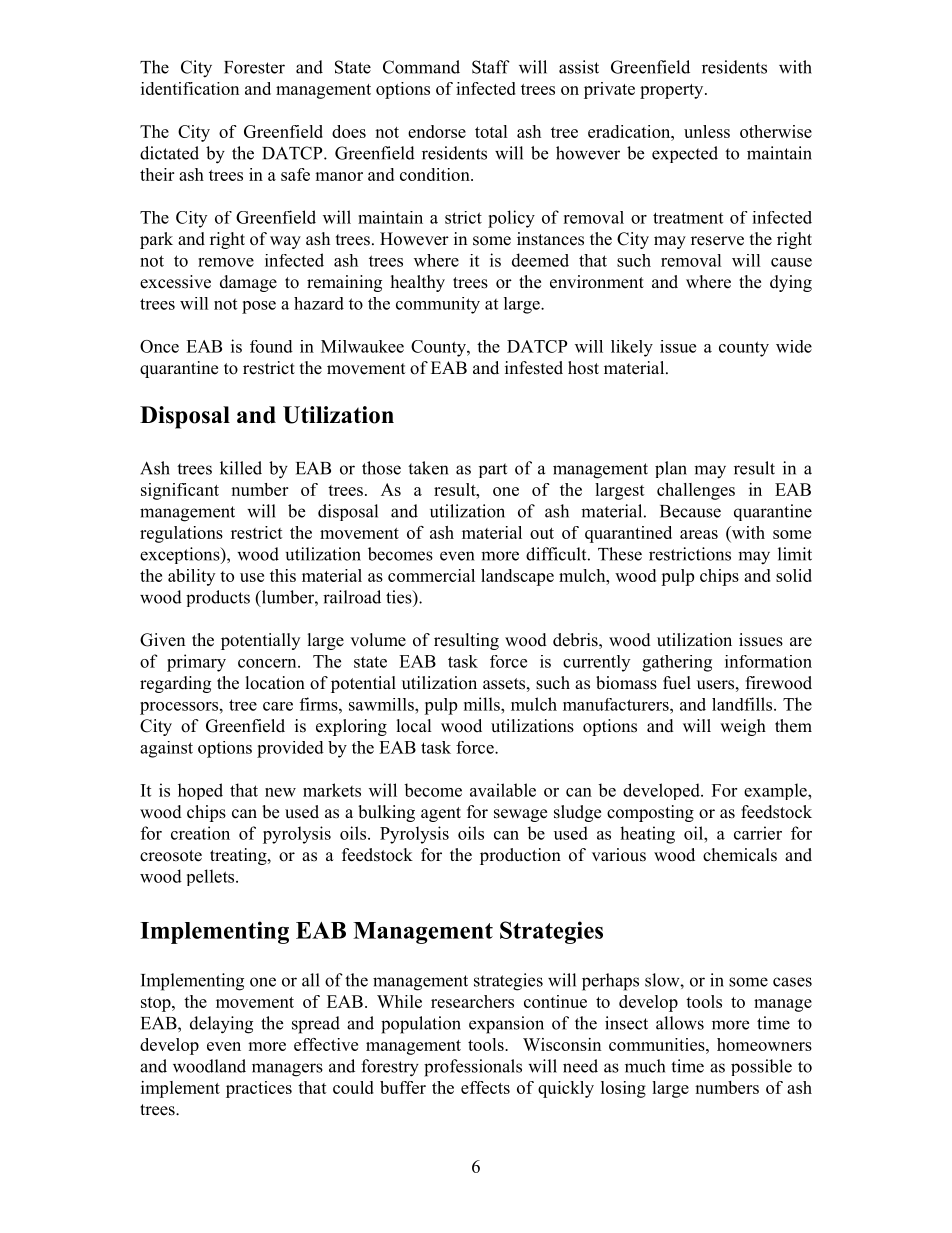 This screenshot has height=1233, width=952. Describe the element at coordinates (271, 346) in the screenshot. I see `found` at that location.
